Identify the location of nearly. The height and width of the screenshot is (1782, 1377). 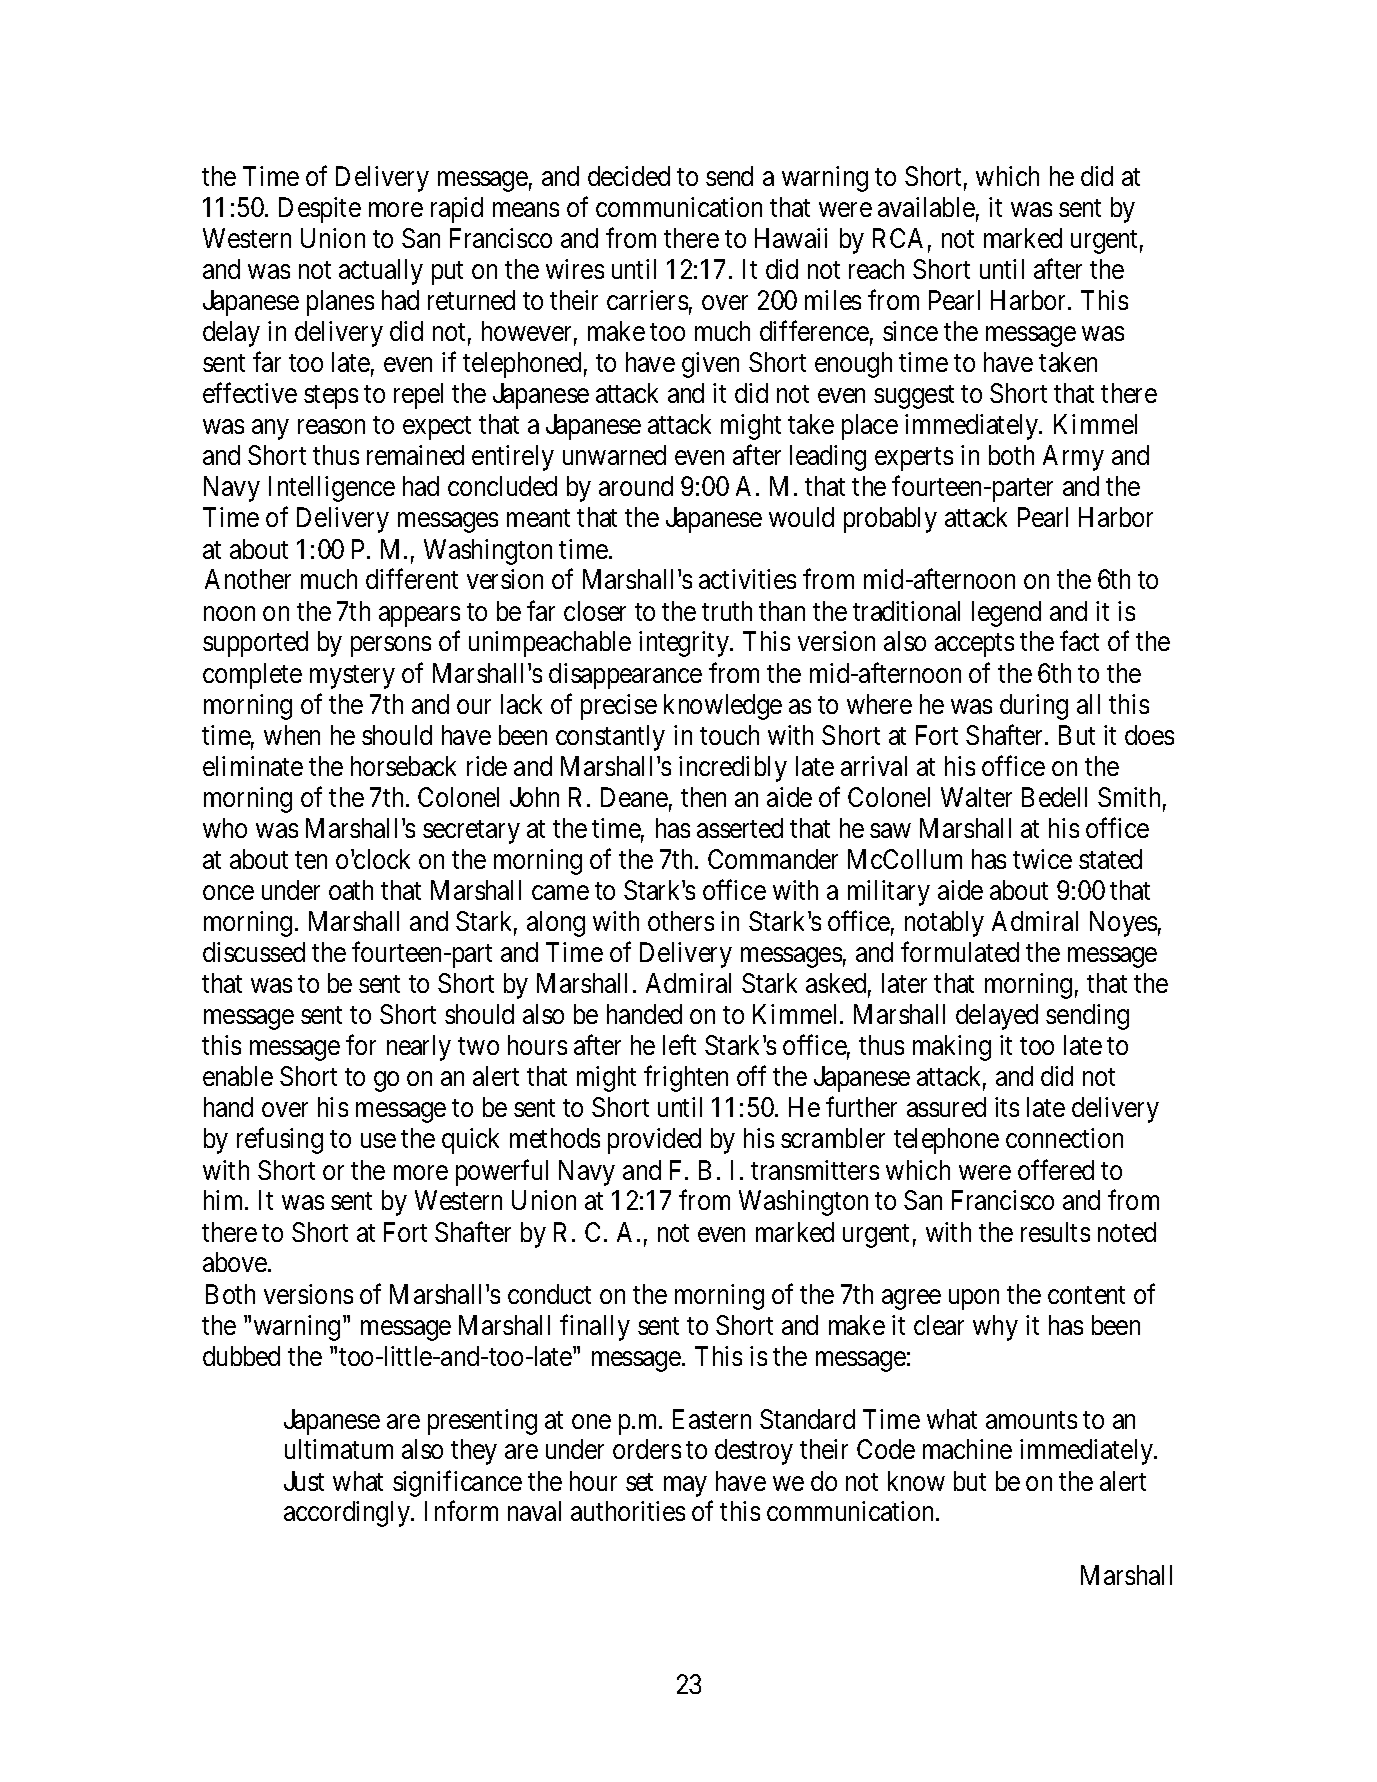
(419, 1048).
